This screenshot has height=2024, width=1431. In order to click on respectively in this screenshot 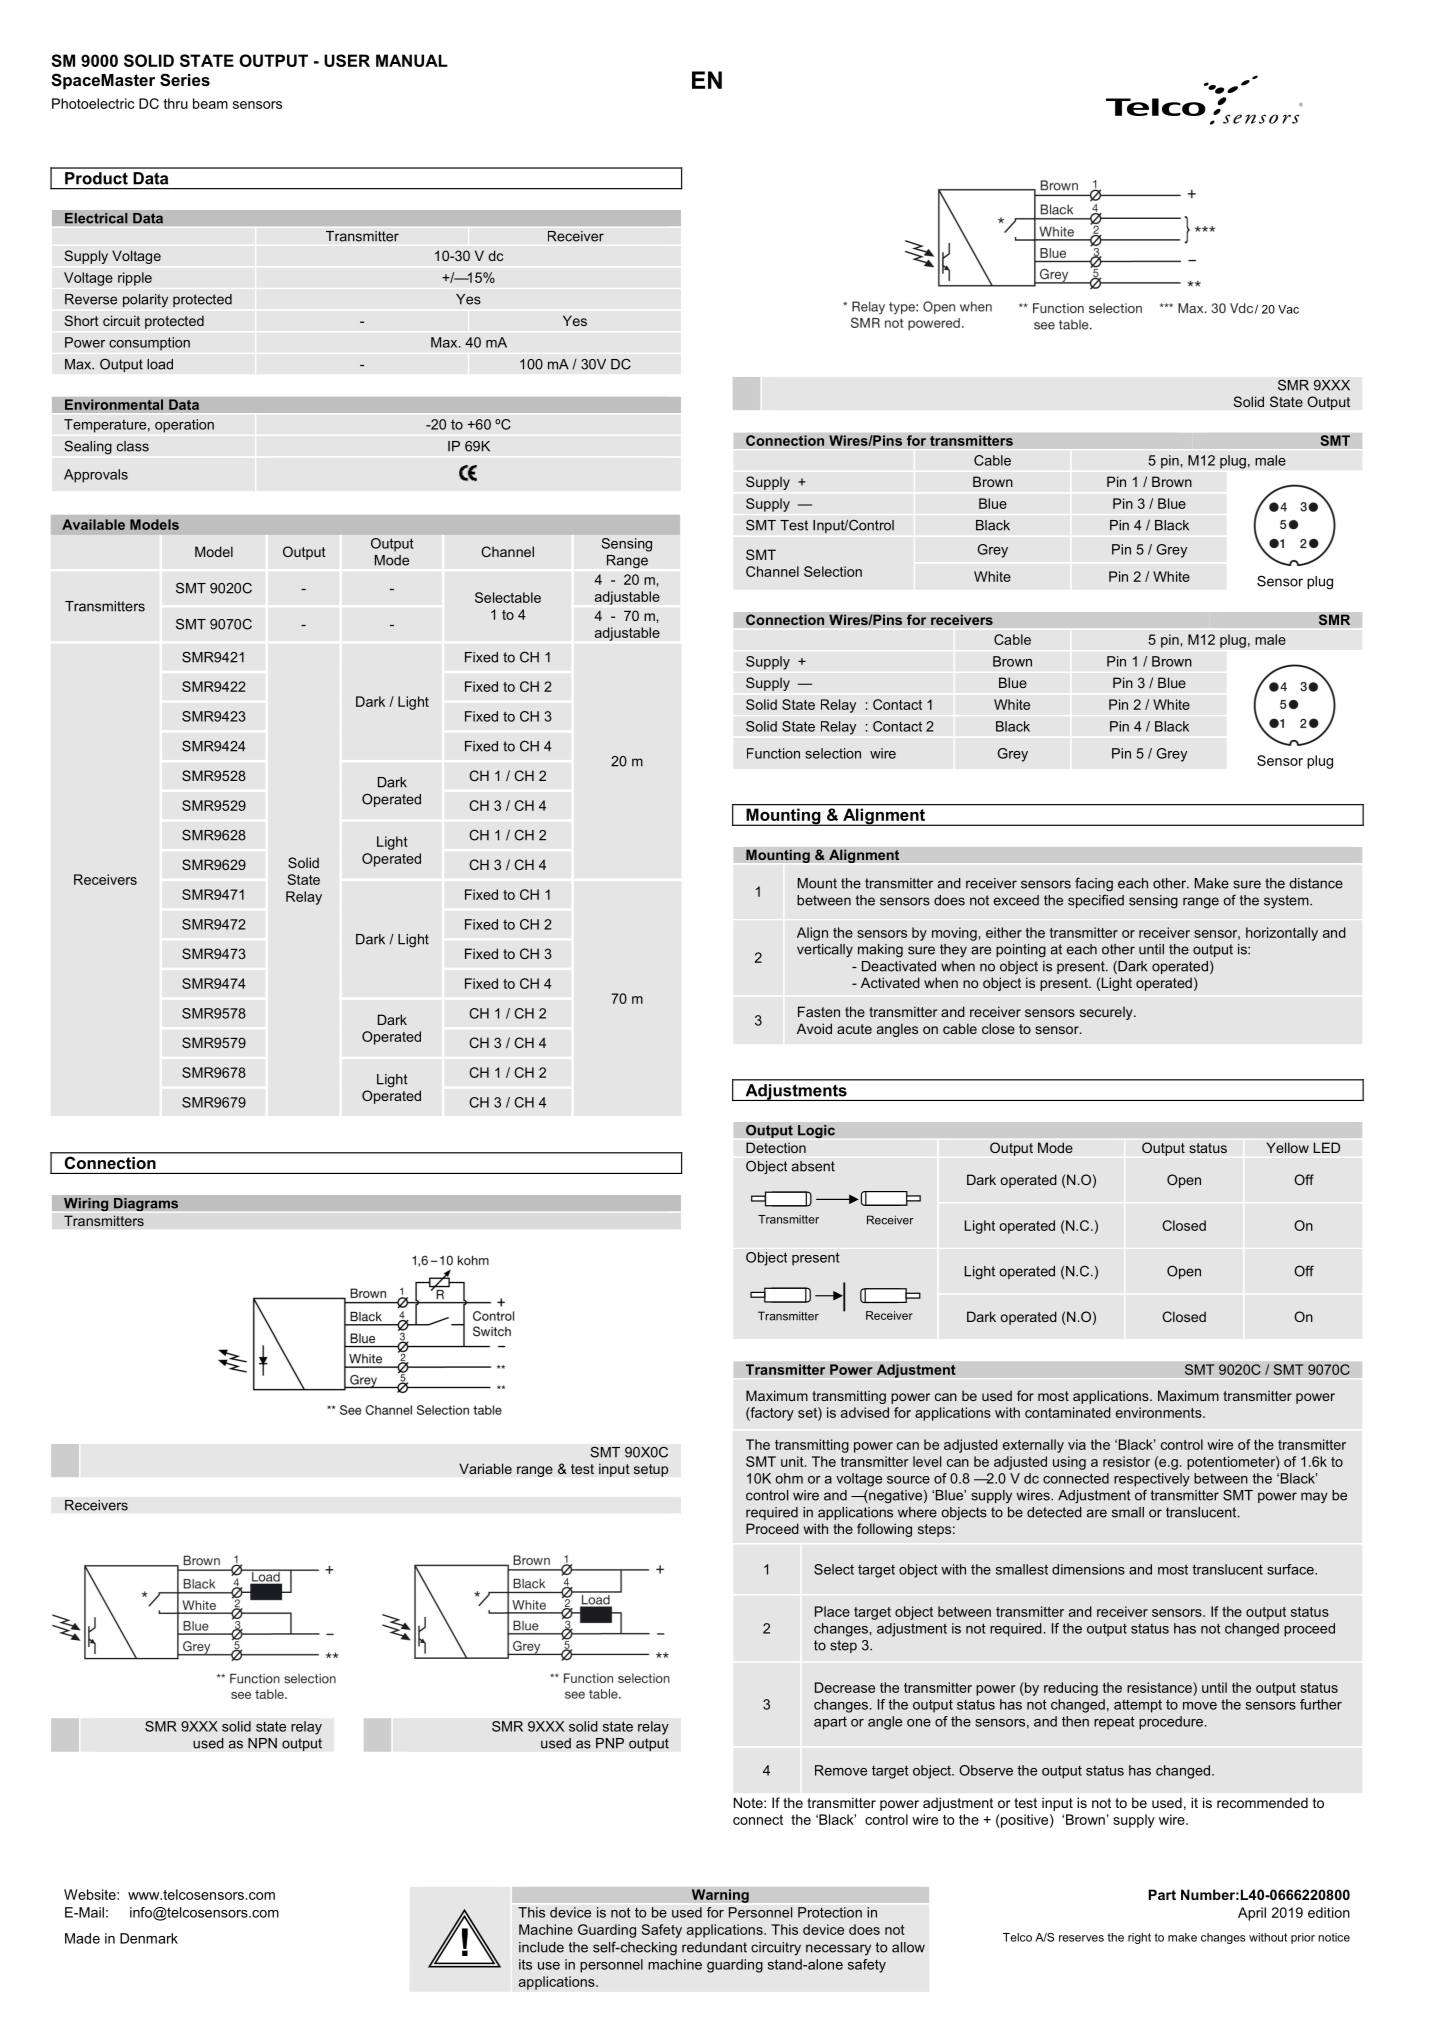, I will do `click(1152, 1480)`.
